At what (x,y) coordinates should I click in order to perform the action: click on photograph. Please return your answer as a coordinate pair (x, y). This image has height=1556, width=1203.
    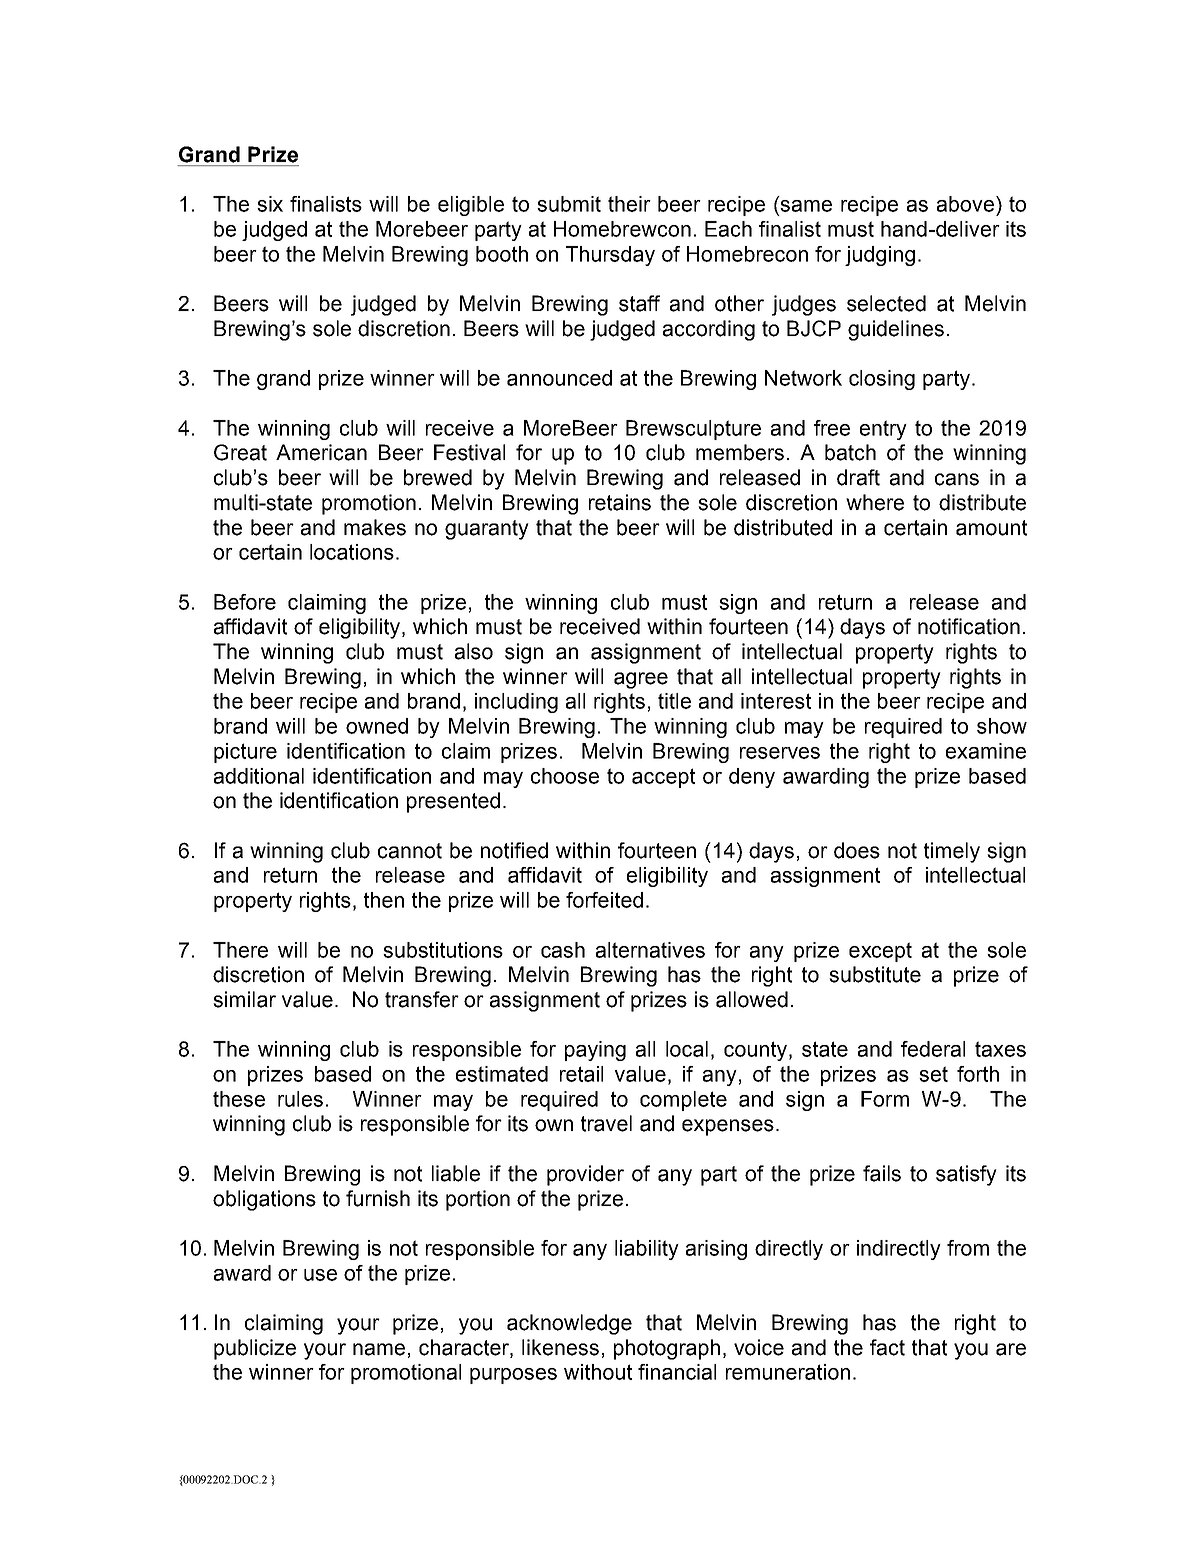
    Looking at the image, I should click on (667, 1349).
